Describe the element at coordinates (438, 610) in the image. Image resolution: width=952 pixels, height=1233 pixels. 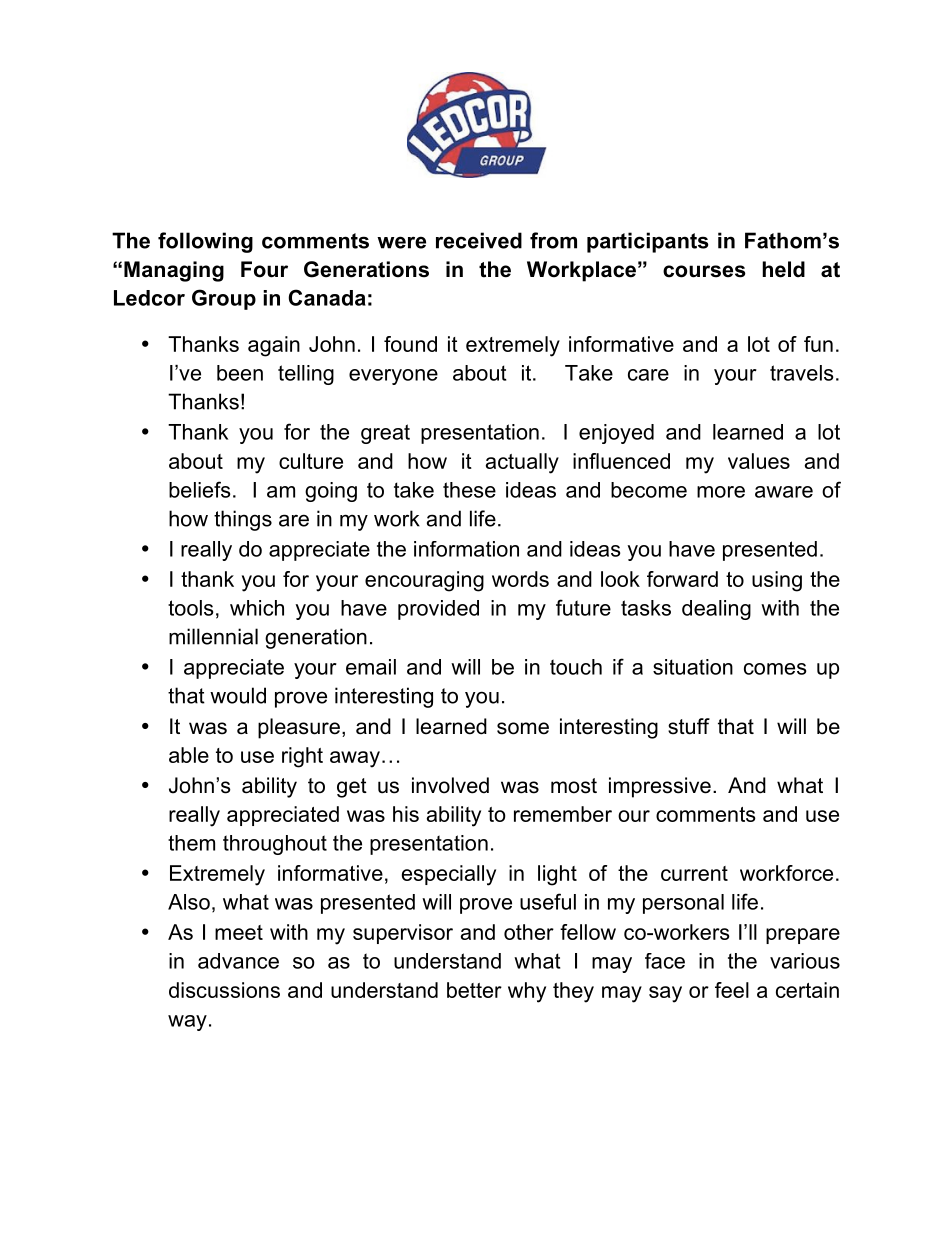
I see `provided` at that location.
